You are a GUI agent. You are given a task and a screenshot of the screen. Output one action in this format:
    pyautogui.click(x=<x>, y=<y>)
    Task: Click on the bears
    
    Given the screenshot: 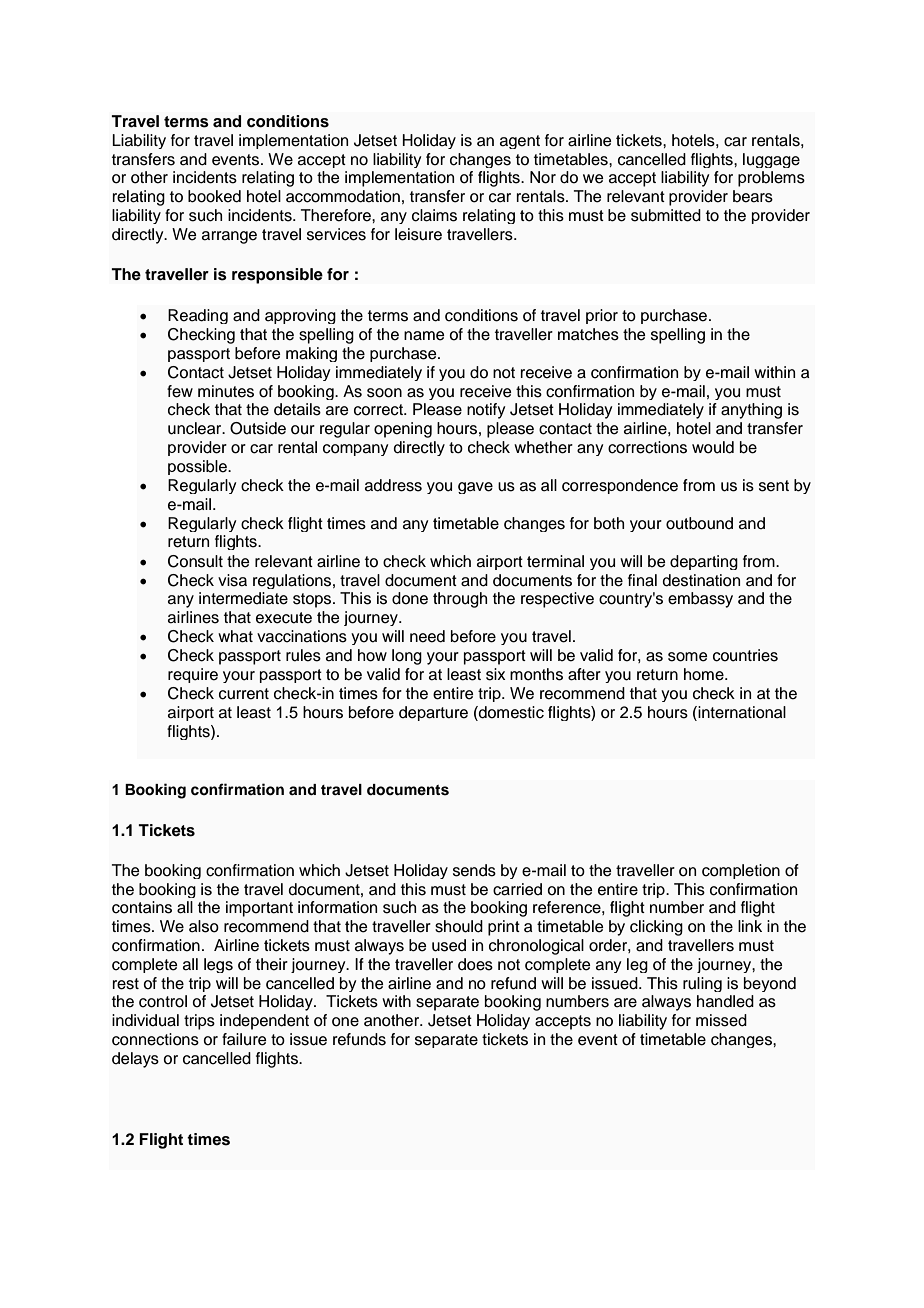 What is the action you would take?
    pyautogui.click(x=753, y=196)
